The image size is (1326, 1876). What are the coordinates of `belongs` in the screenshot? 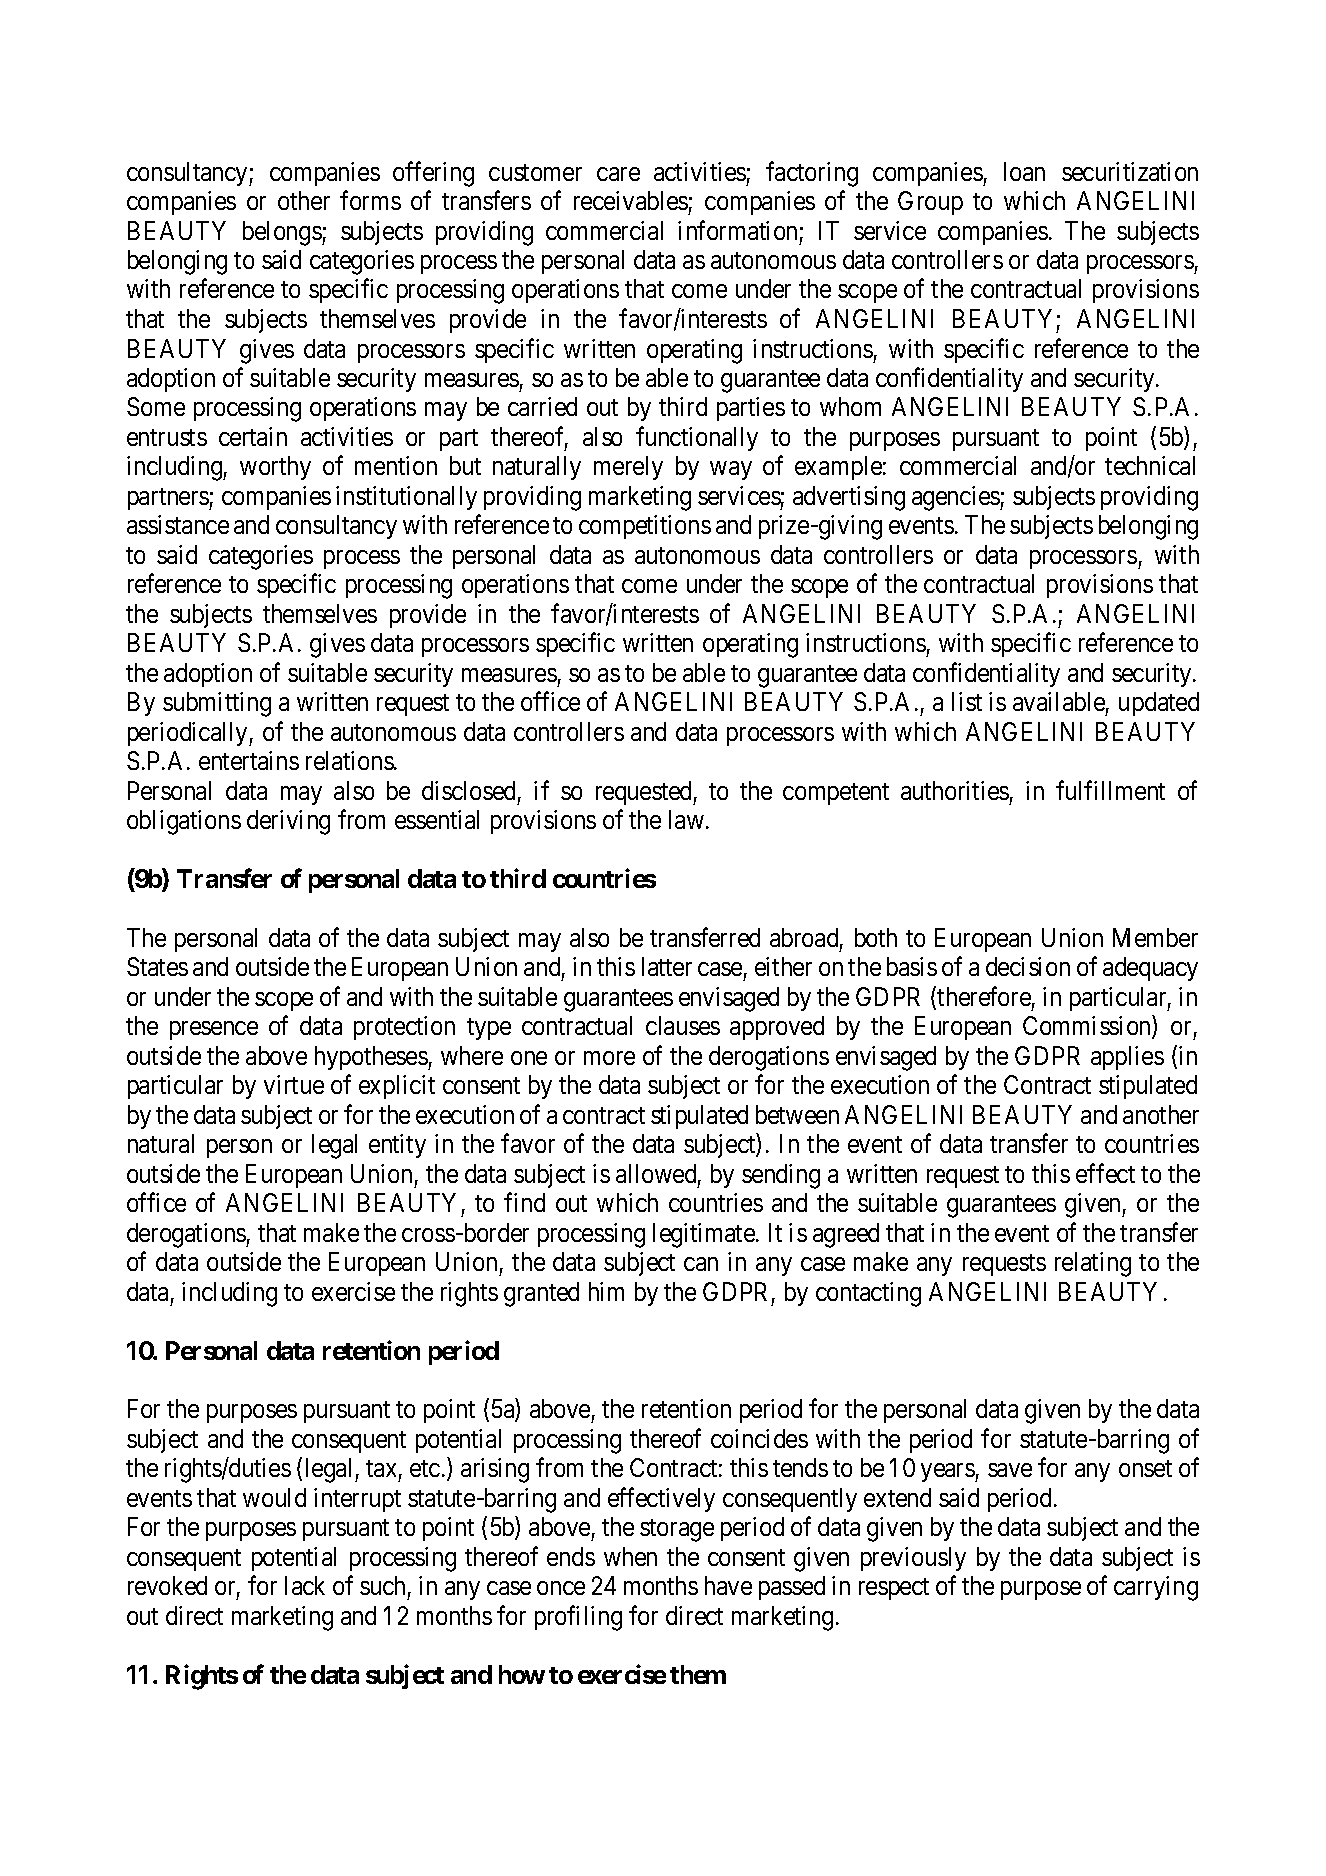 It's located at (283, 233).
